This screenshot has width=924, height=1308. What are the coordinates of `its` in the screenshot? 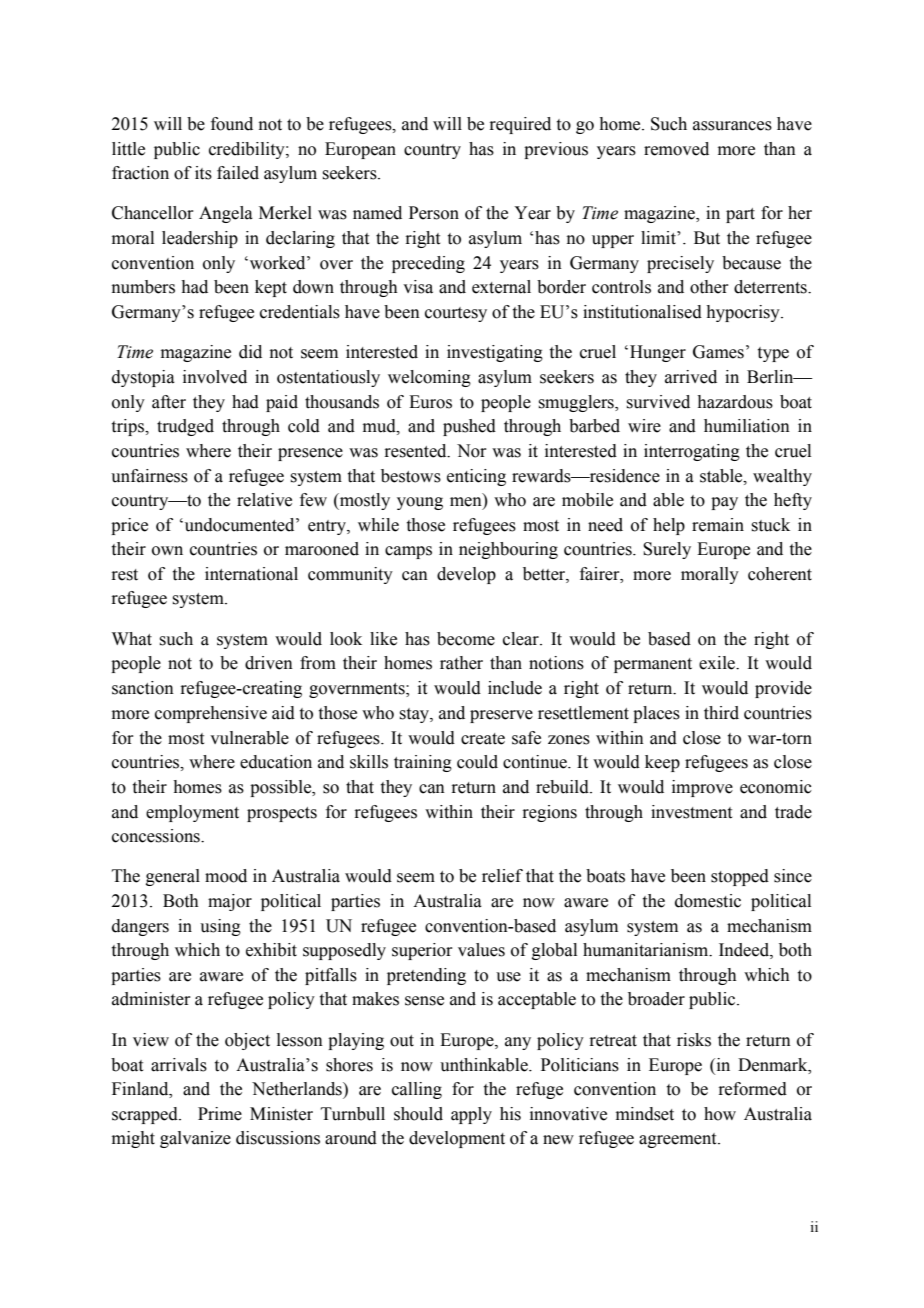 It's located at (203, 173).
